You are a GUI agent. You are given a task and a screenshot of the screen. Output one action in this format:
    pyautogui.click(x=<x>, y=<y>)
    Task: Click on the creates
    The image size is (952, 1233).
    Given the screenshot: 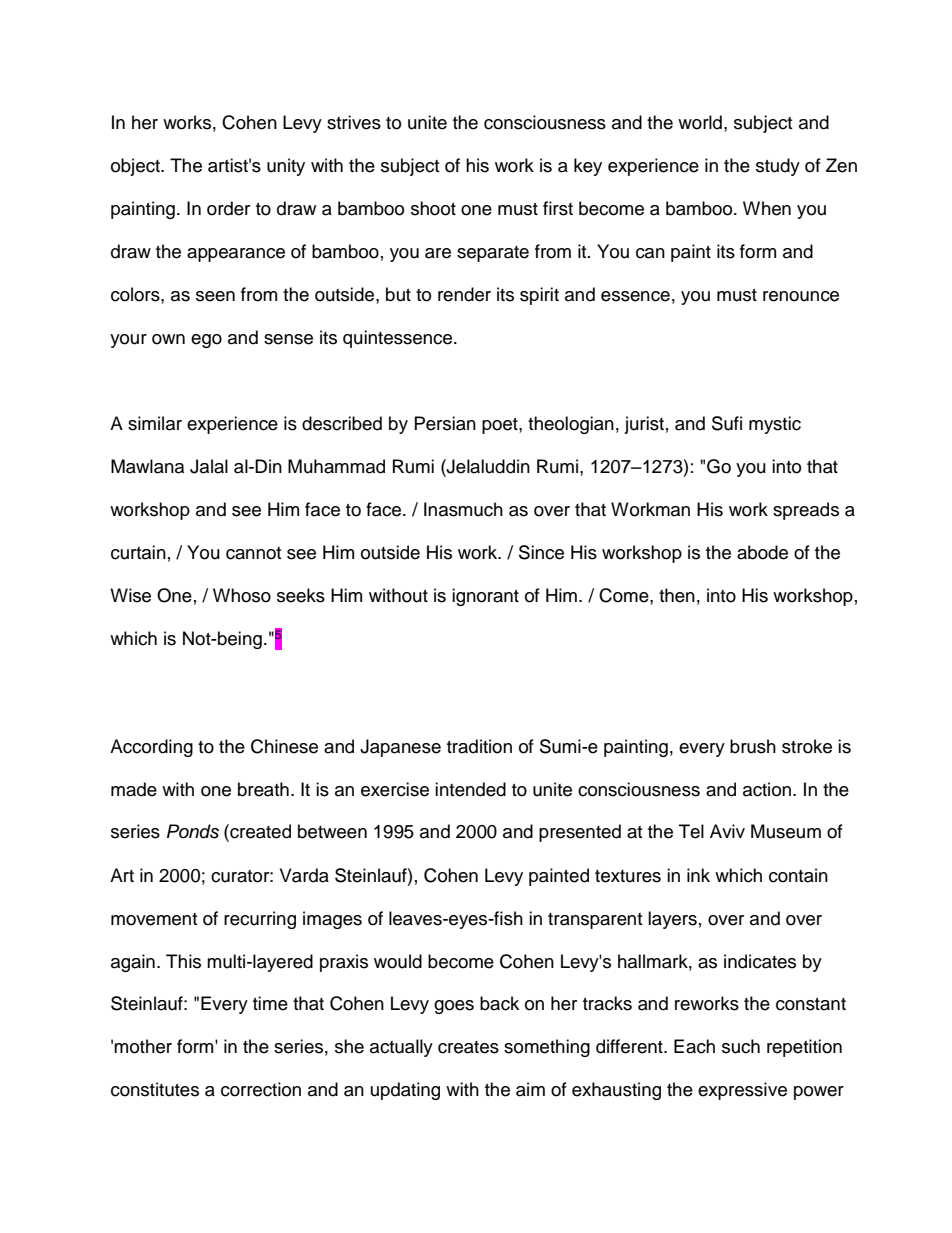 What is the action you would take?
    pyautogui.click(x=468, y=1047)
